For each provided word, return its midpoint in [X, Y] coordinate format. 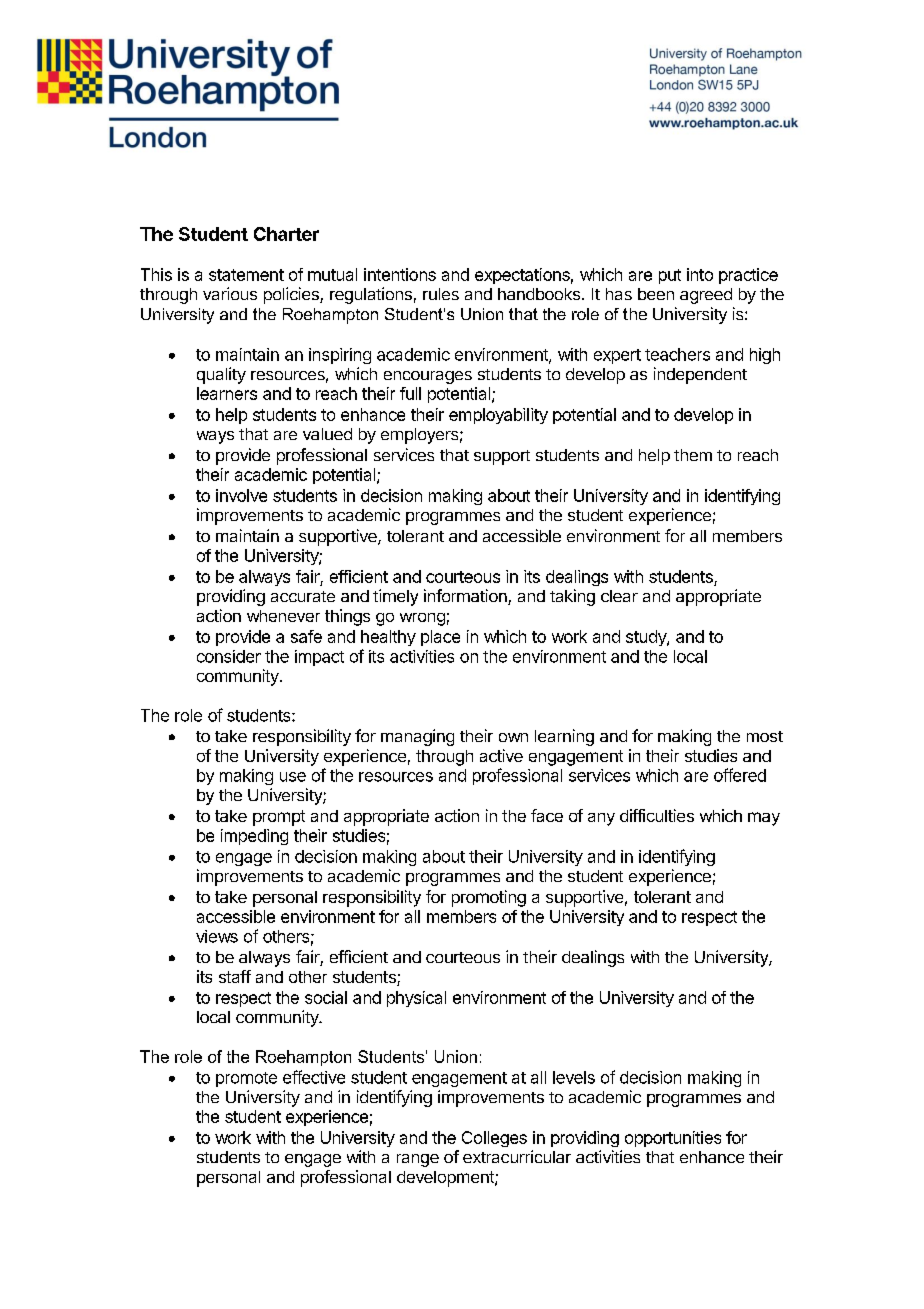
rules [441, 294]
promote [246, 1079]
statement [246, 275]
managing [417, 737]
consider [229, 656]
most [765, 736]
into [700, 274]
